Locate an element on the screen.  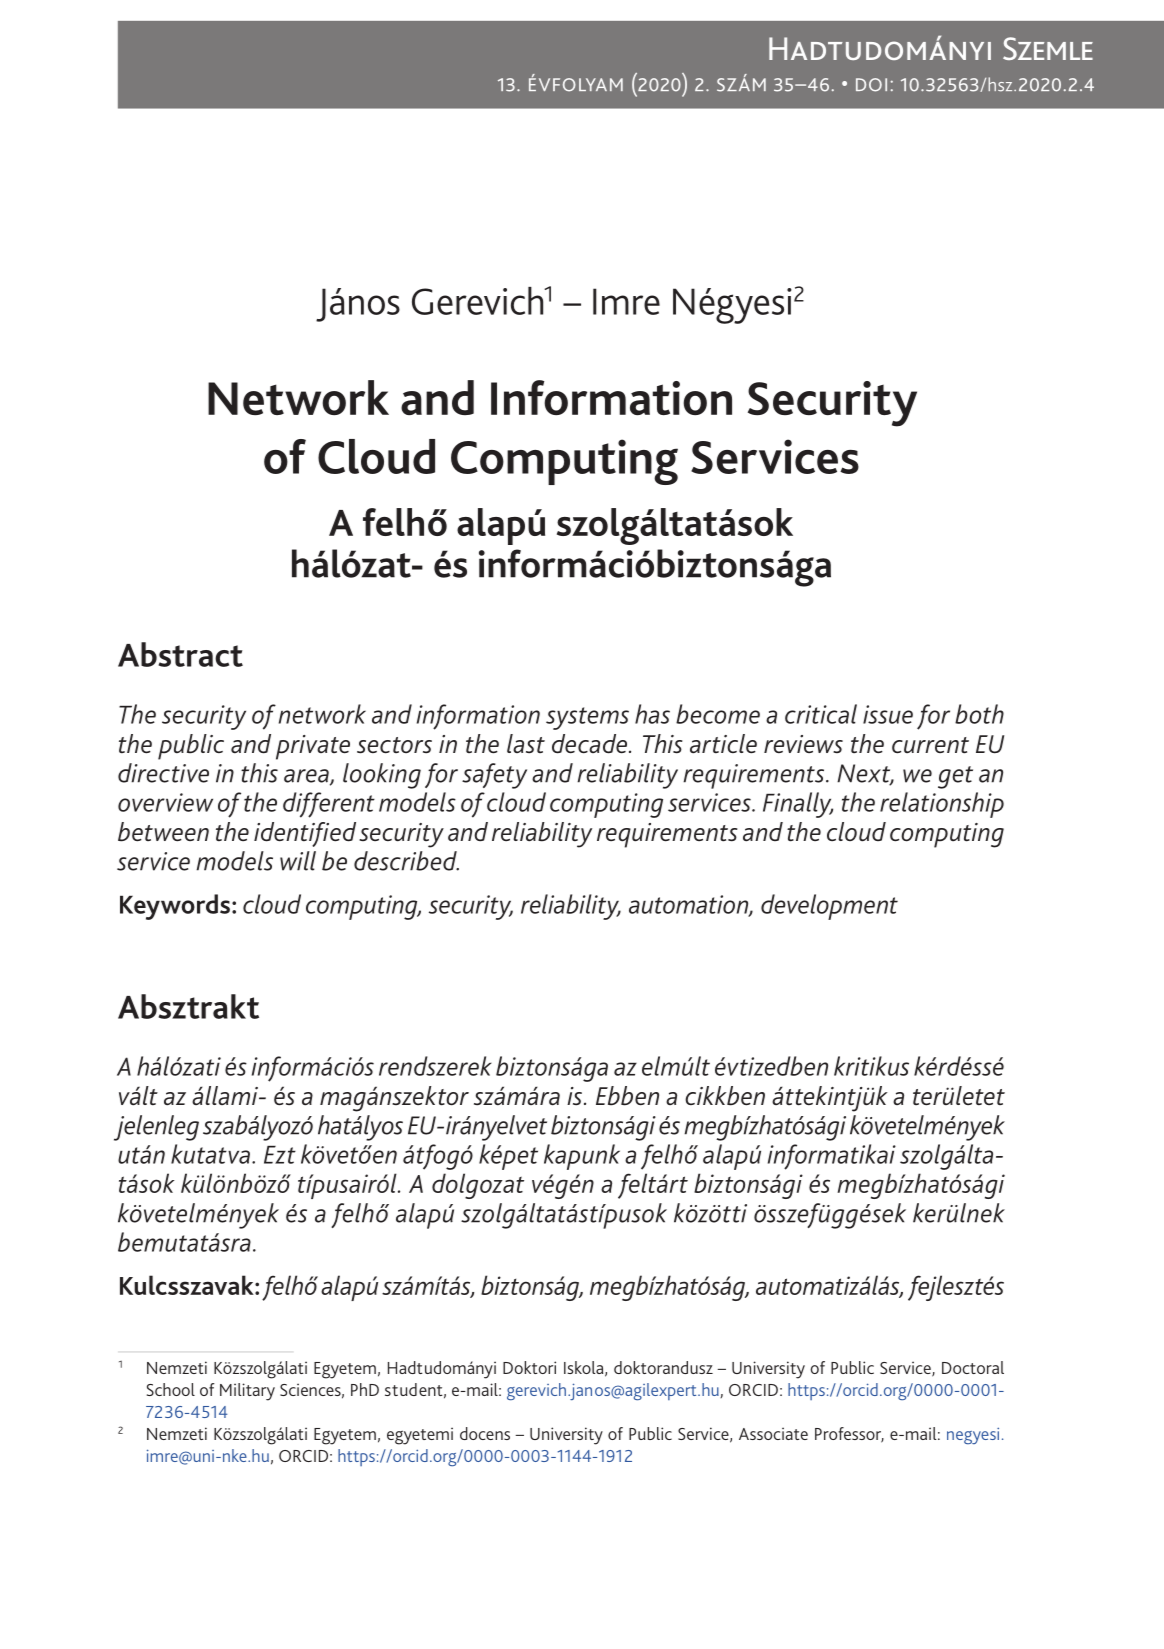
Military is located at coordinates (247, 1392).
